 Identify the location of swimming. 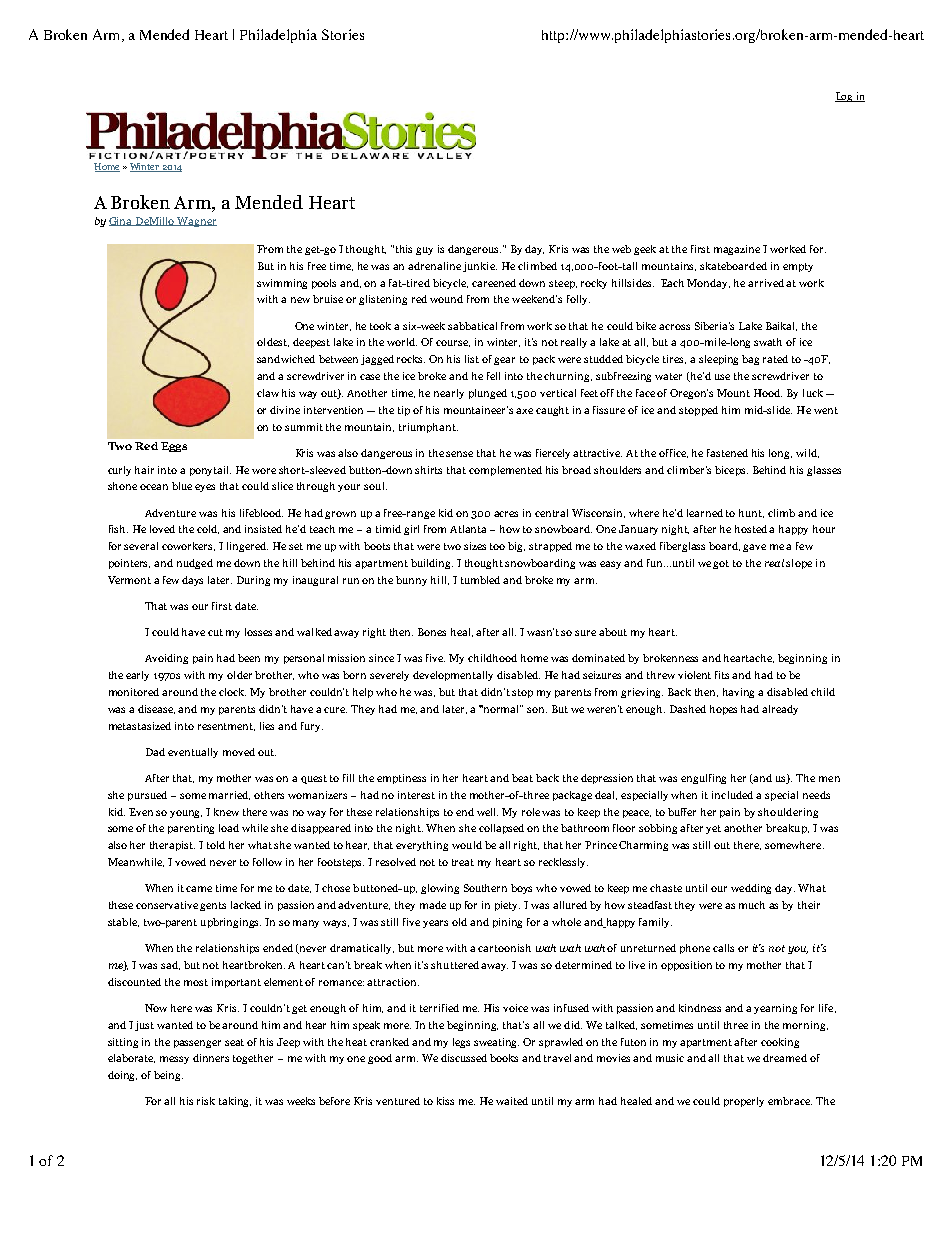
(282, 284).
